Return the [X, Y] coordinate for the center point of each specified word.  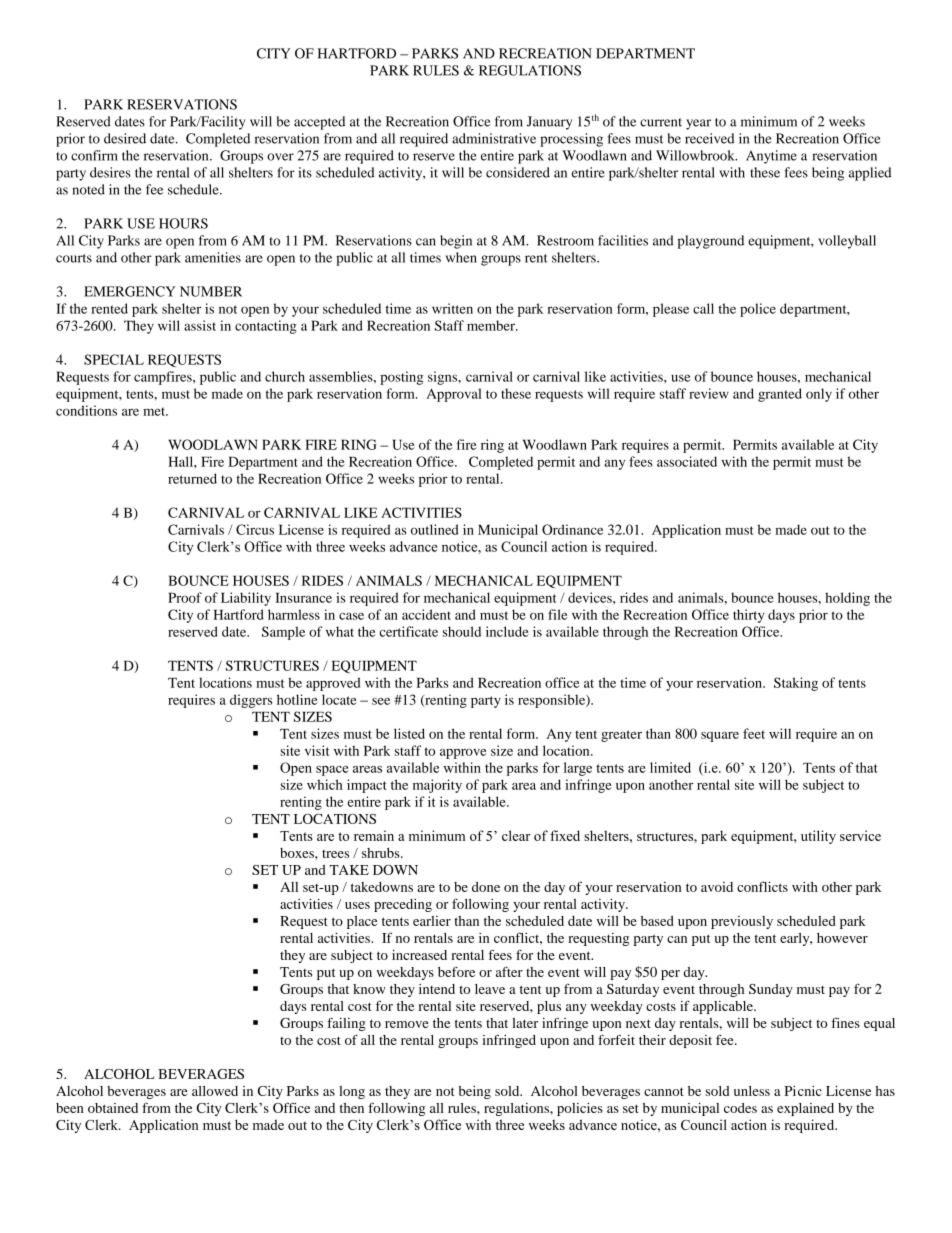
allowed [215, 1091]
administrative [494, 138]
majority [437, 786]
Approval [454, 395]
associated [687, 461]
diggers [251, 701]
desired [125, 138]
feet [754, 733]
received [709, 138]
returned [192, 478]
